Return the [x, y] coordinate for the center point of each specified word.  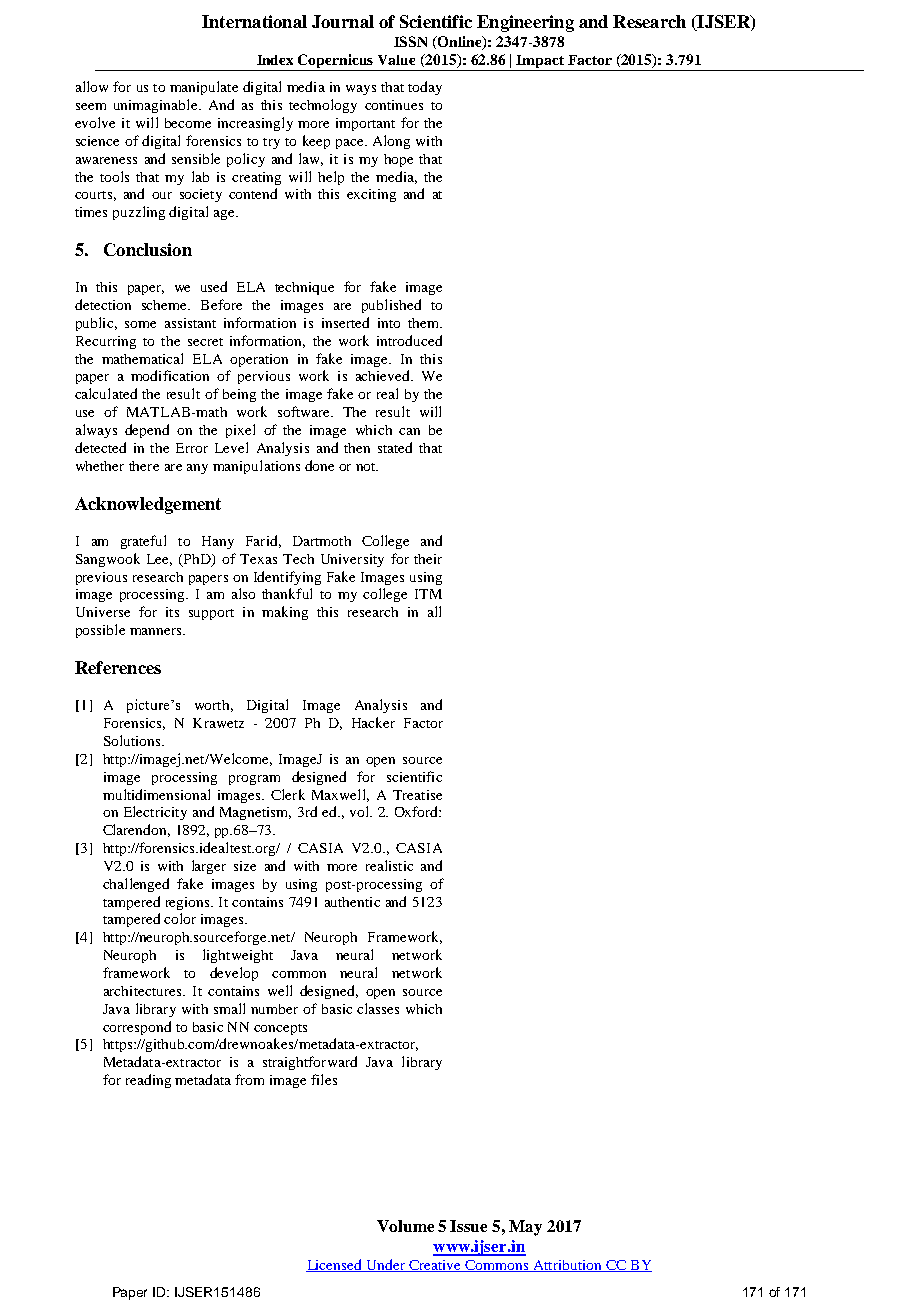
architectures [144, 991]
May [525, 1228]
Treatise [417, 795]
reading [148, 1081]
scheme [165, 305]
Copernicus [336, 62]
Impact [541, 63]
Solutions [133, 740]
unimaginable [157, 106]
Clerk [288, 794]
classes [378, 1008]
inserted [345, 322]
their [428, 559]
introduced [409, 340]
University [352, 560]
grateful [143, 542]
